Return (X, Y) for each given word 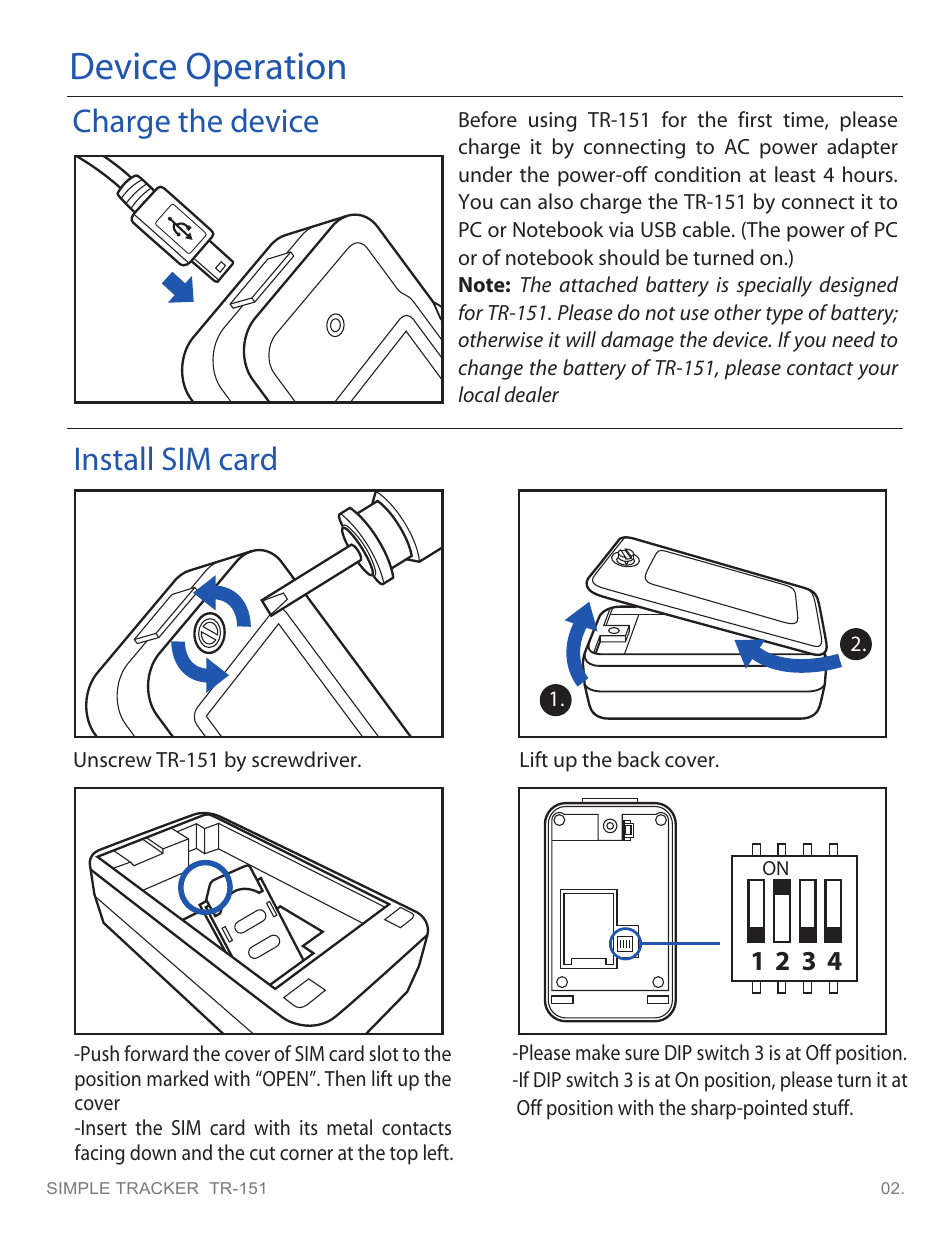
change (491, 369)
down (153, 1152)
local (479, 394)
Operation (266, 69)
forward (156, 1053)
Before (488, 119)
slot (384, 1053)
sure (642, 1054)
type (784, 316)
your (878, 372)
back (639, 759)
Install (114, 458)
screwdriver (305, 759)
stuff (833, 1107)
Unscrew (113, 759)
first (755, 119)
